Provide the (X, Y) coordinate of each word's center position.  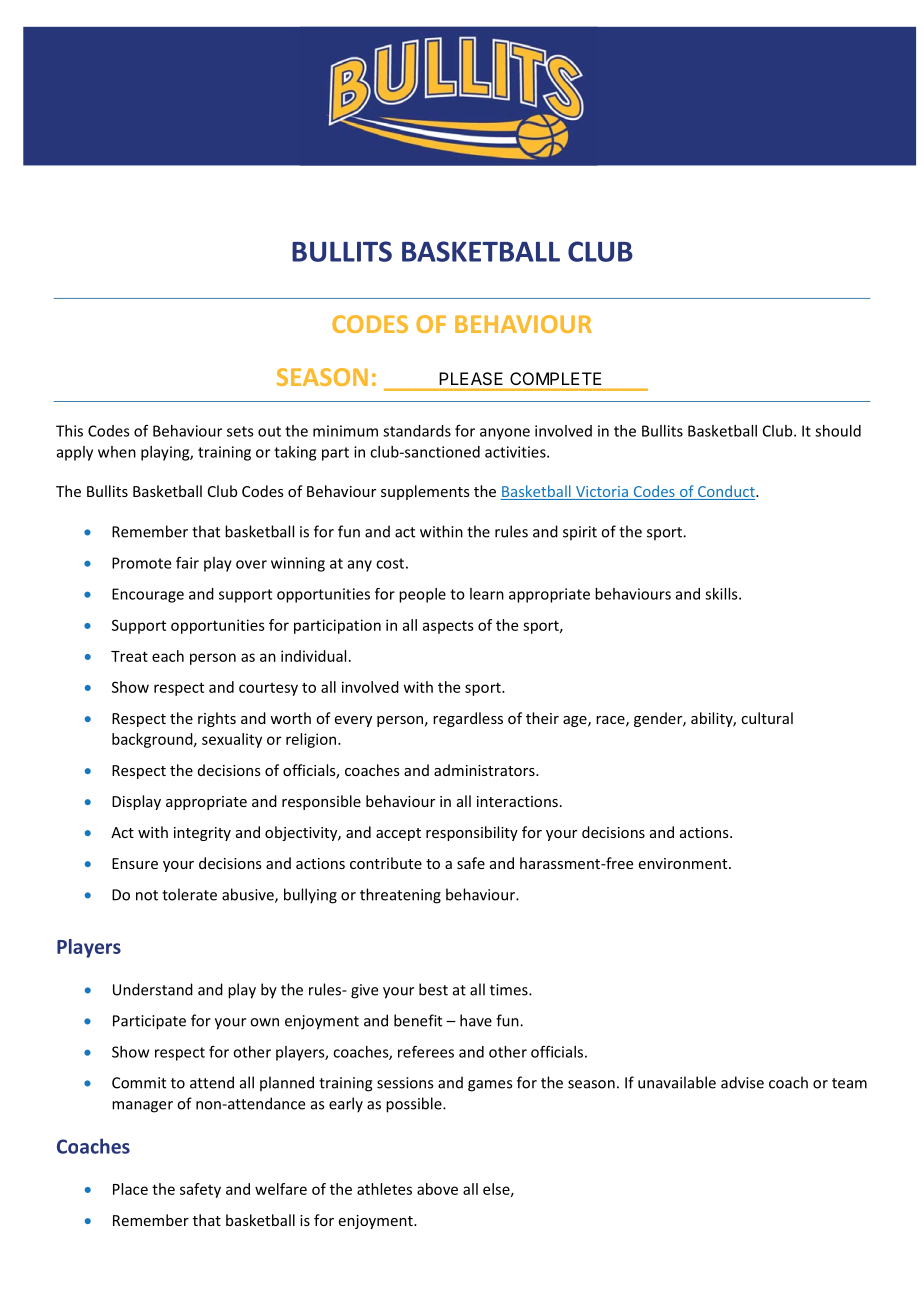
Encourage (148, 595)
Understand (153, 989)
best (433, 989)
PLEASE (471, 378)
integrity (202, 834)
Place (130, 1189)
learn (487, 594)
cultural (767, 718)
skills (722, 594)
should (838, 431)
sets (240, 431)
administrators (485, 770)
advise (742, 1082)
